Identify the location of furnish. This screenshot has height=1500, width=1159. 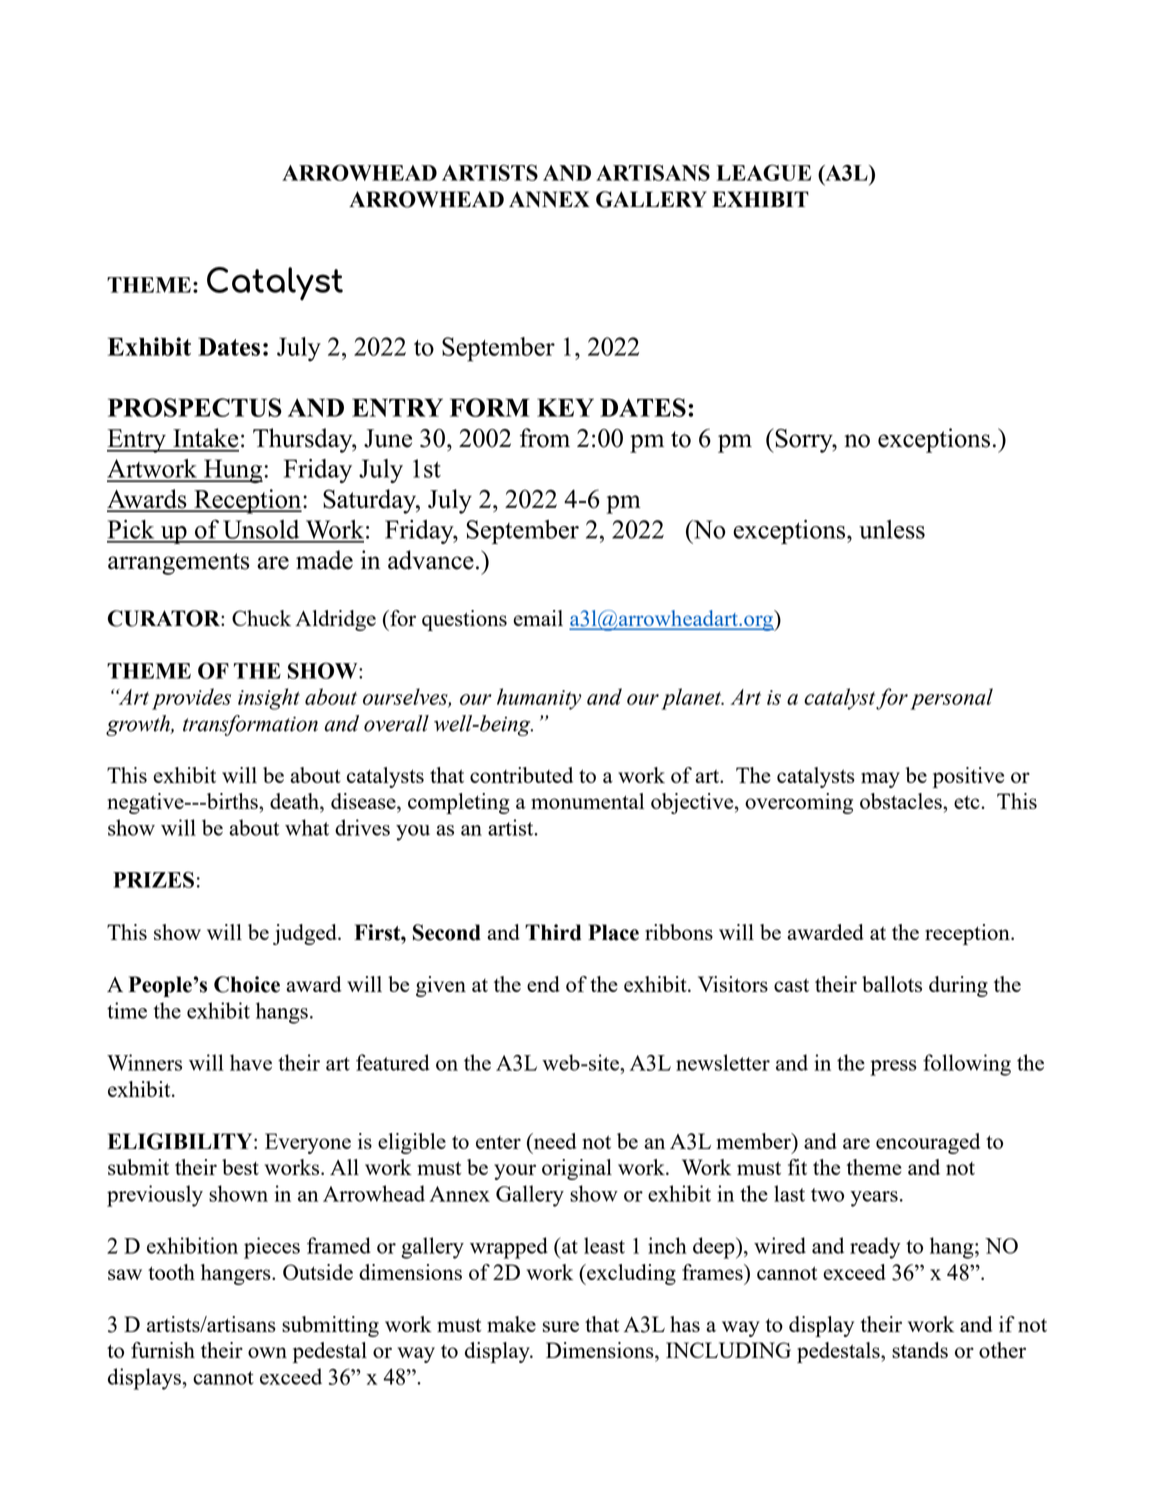
(163, 1350).
